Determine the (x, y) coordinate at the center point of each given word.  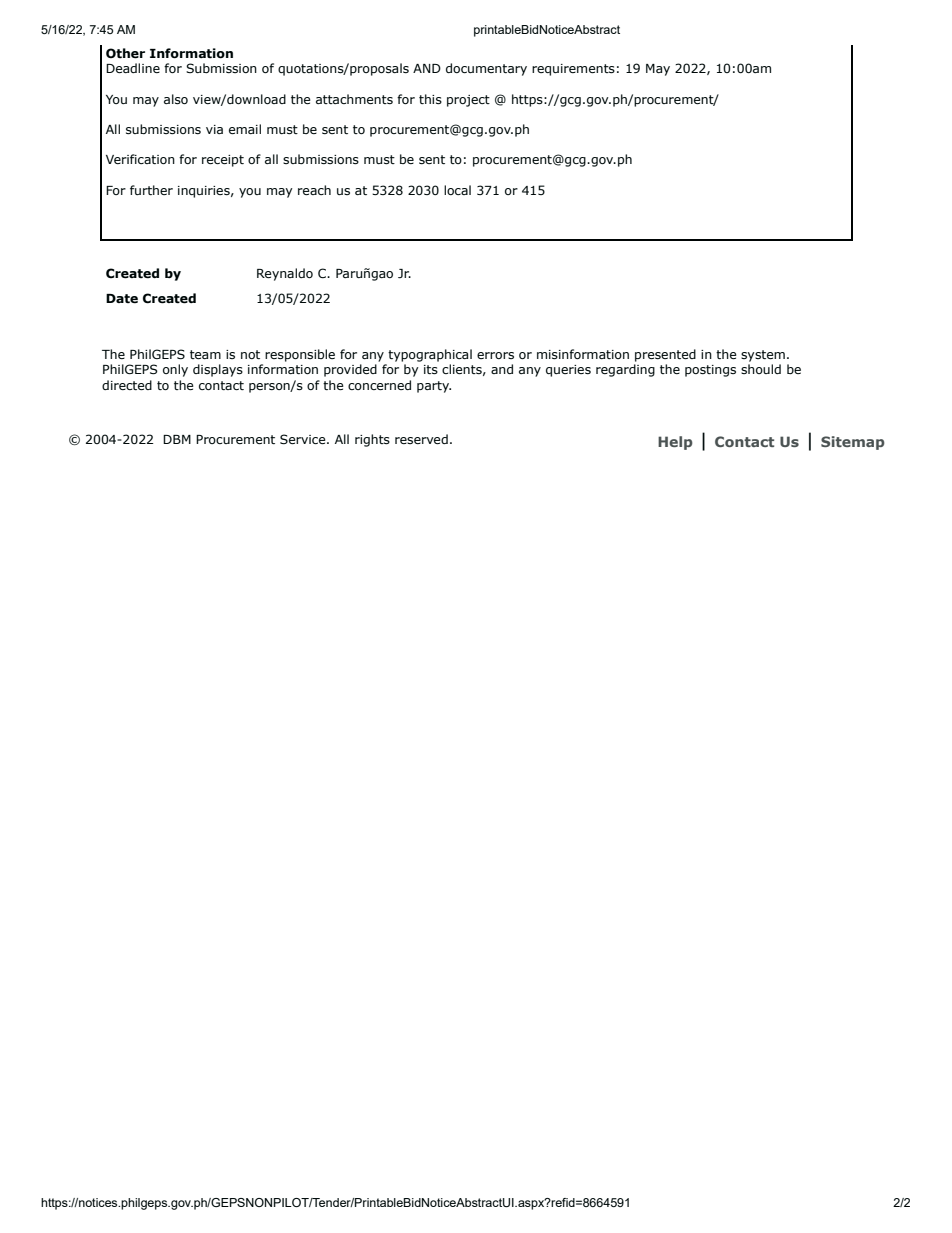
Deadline (133, 68)
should (761, 369)
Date (122, 299)
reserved (421, 439)
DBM (177, 439)
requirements (573, 70)
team (205, 354)
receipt (223, 161)
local (457, 190)
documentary (486, 69)
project (468, 101)
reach (314, 190)
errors (495, 355)
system (763, 356)
